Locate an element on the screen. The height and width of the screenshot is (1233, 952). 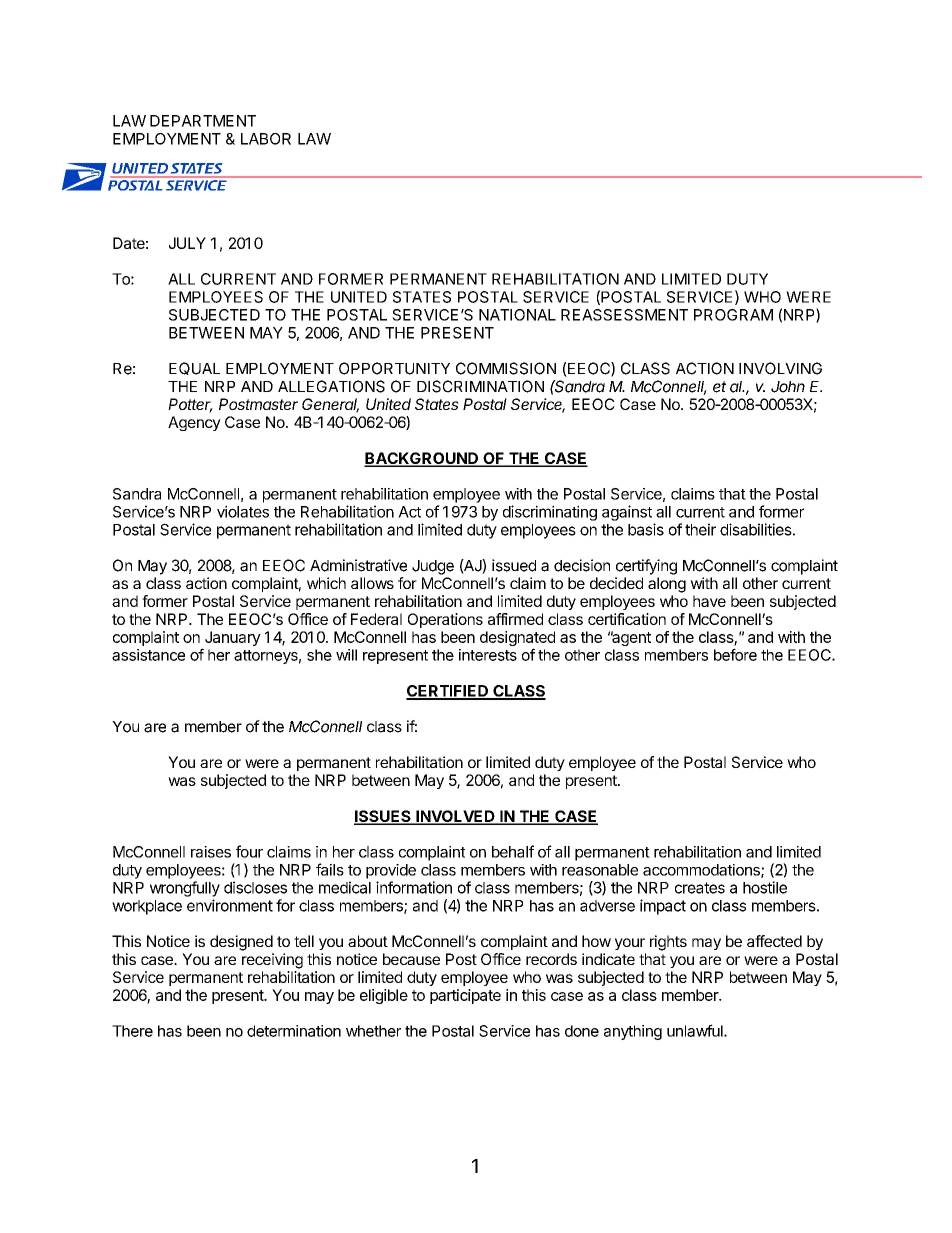
EQUAL is located at coordinates (194, 368).
